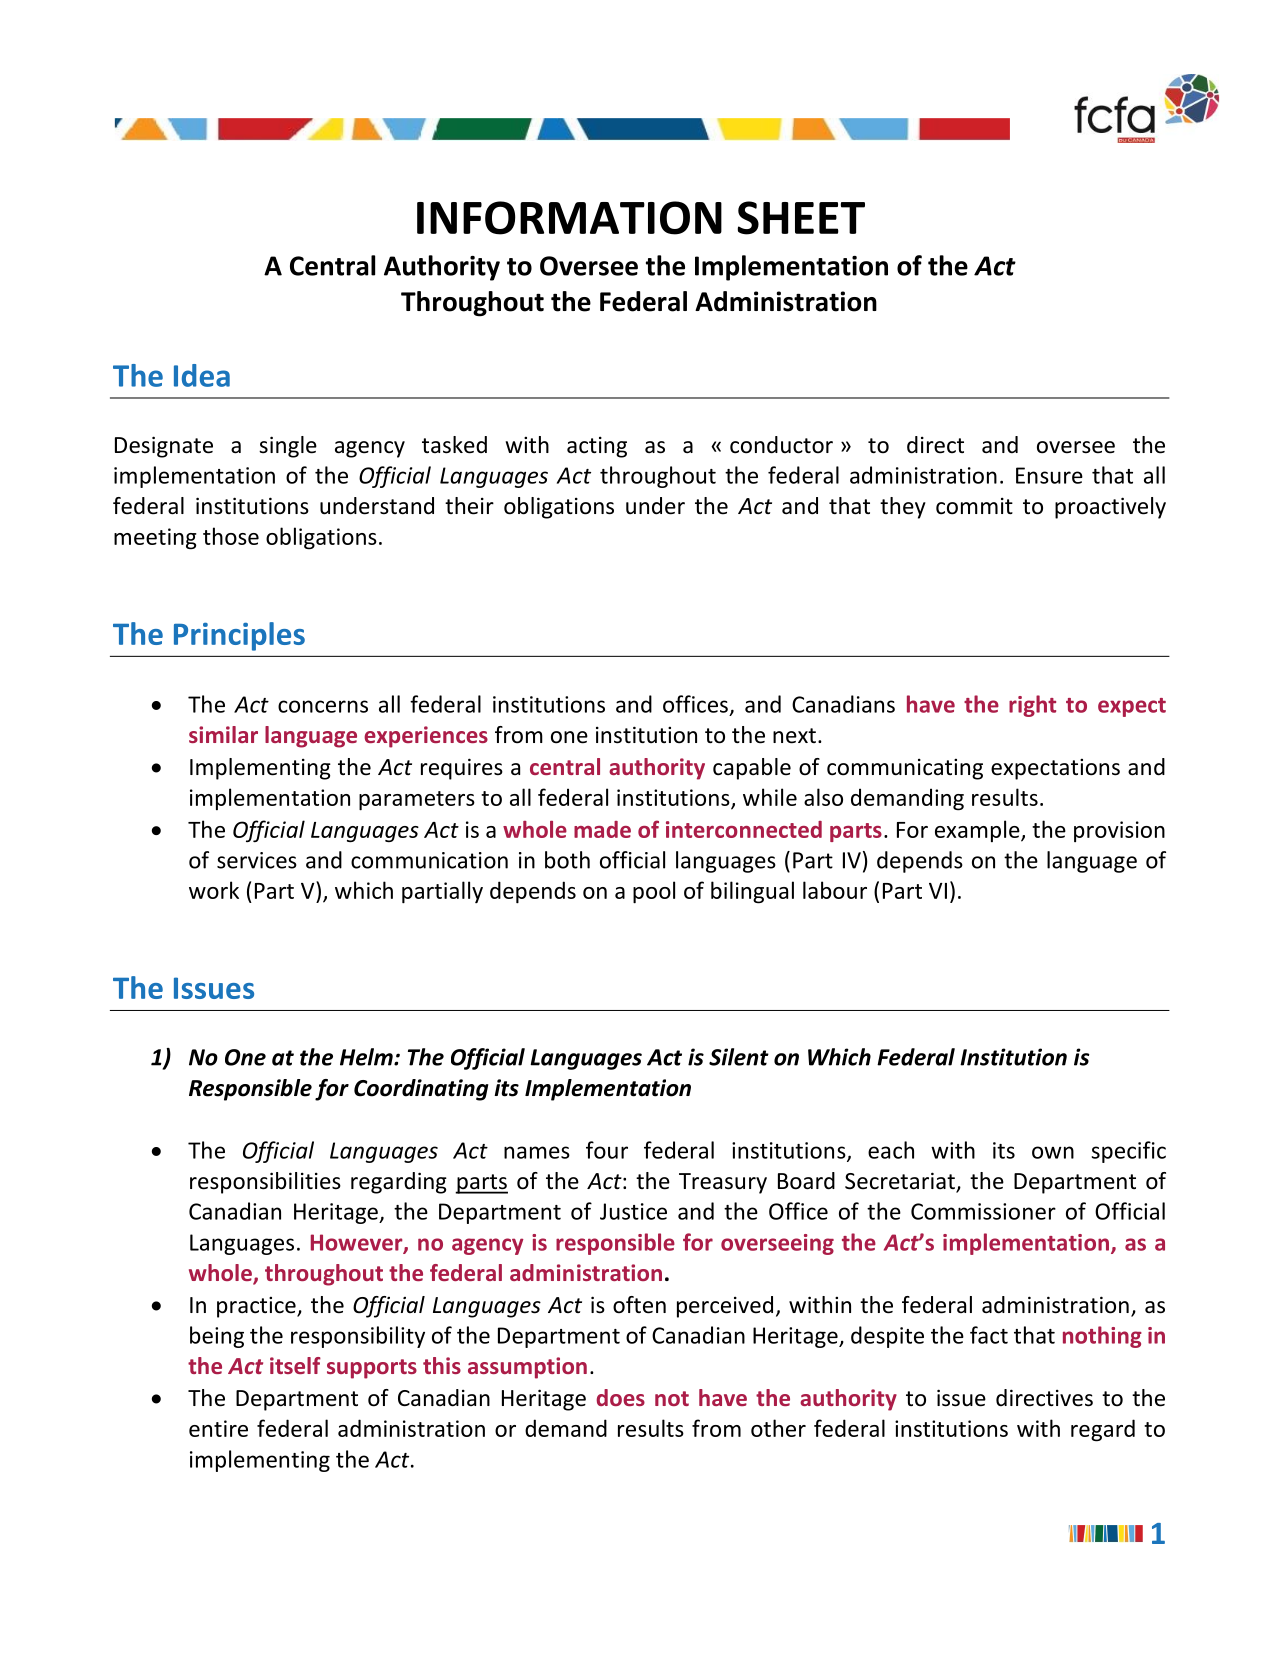 The height and width of the screenshot is (1655, 1279). What do you see at coordinates (794, 736) in the screenshot?
I see `next` at bounding box center [794, 736].
